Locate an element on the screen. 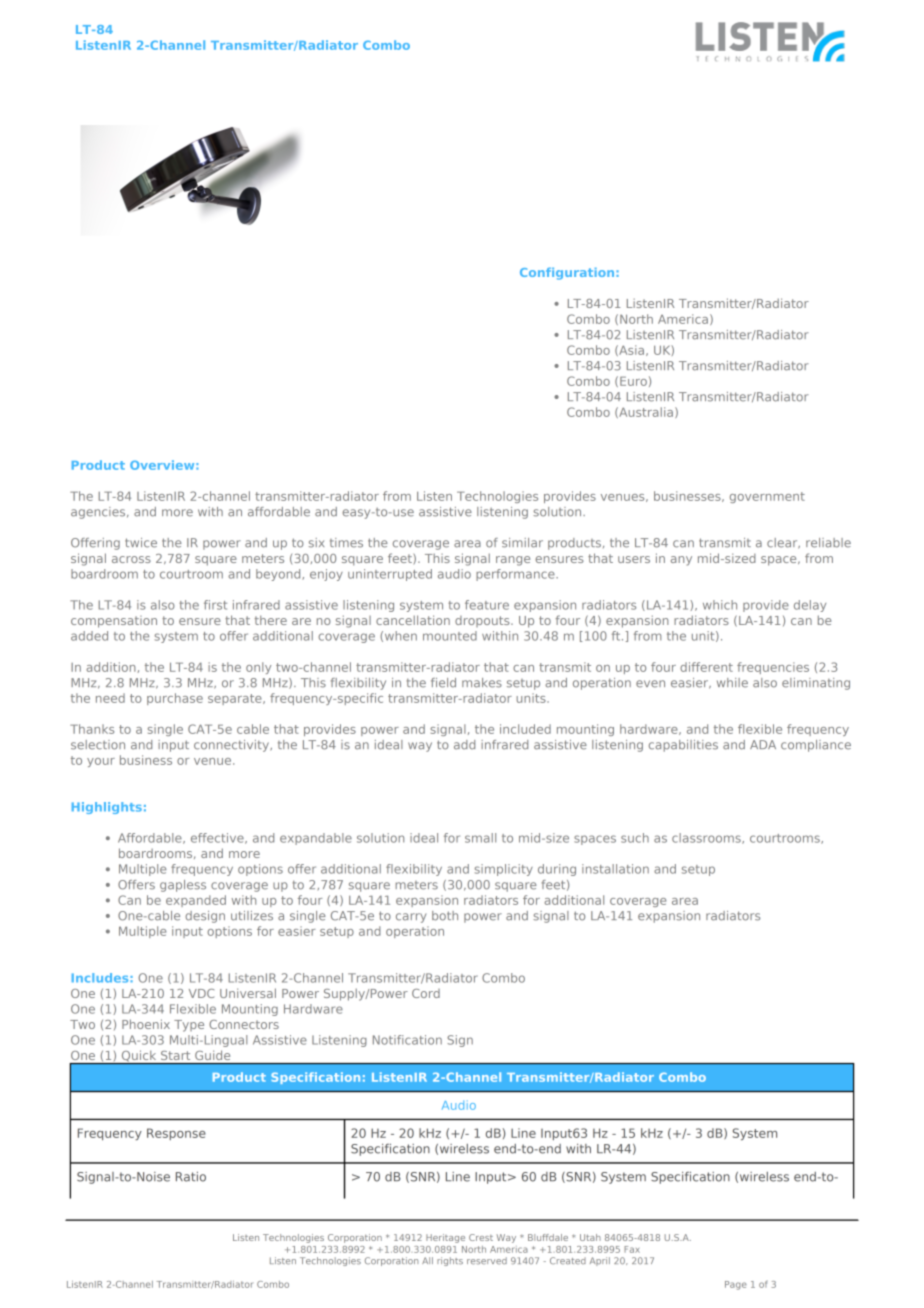  Euro is located at coordinates (633, 381).
